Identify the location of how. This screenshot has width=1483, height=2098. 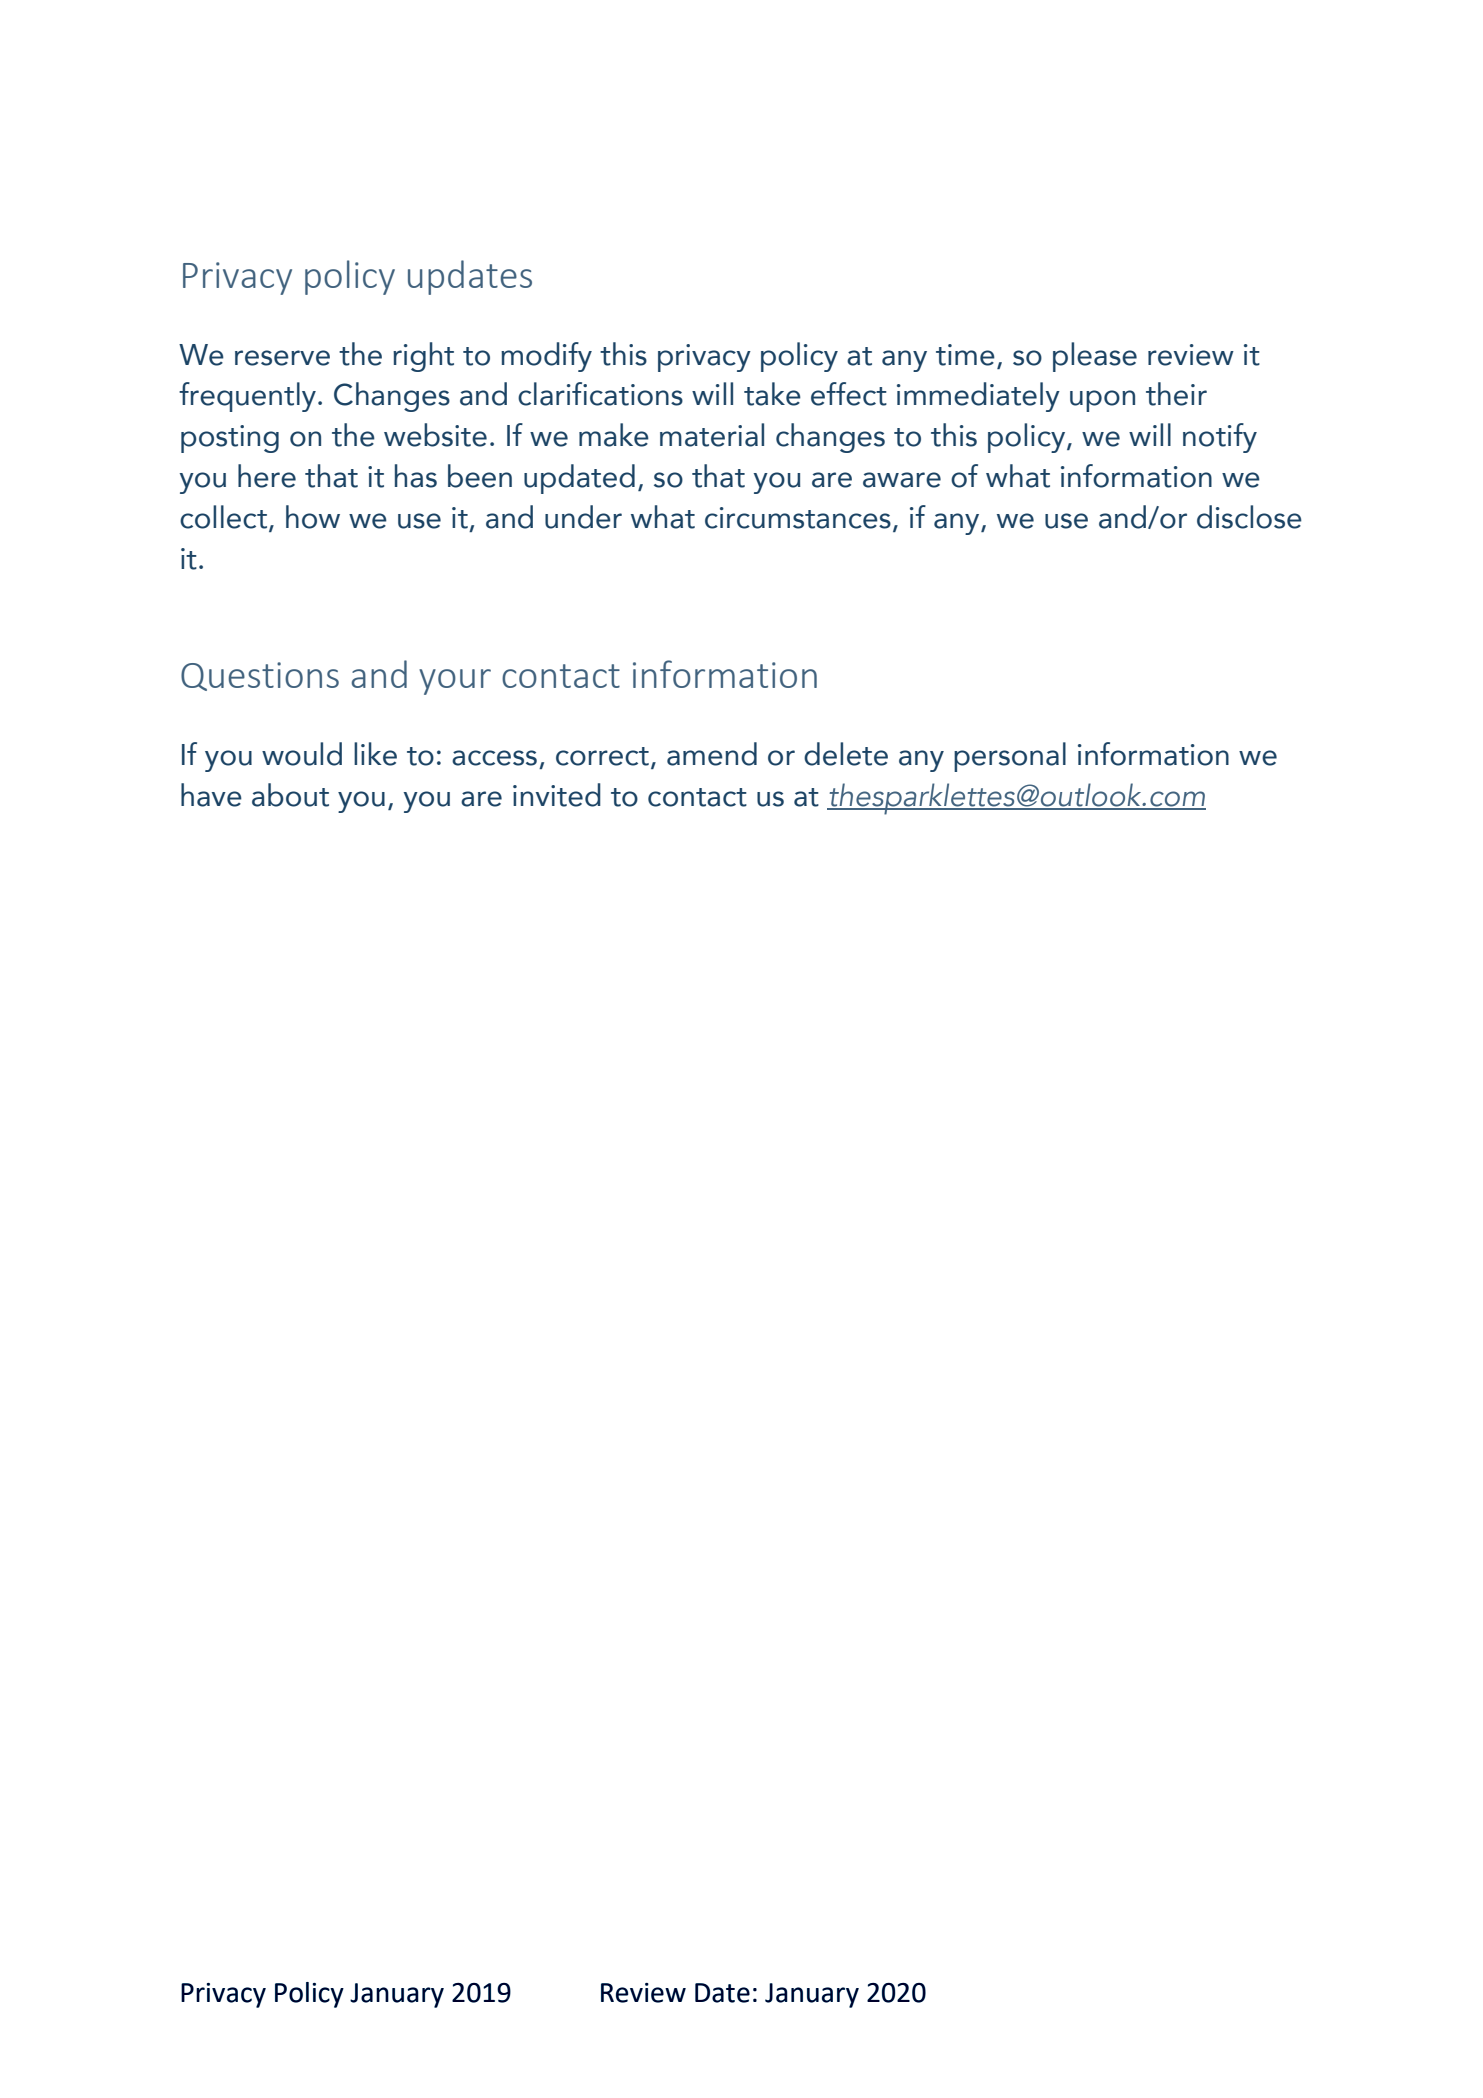
(313, 517).
